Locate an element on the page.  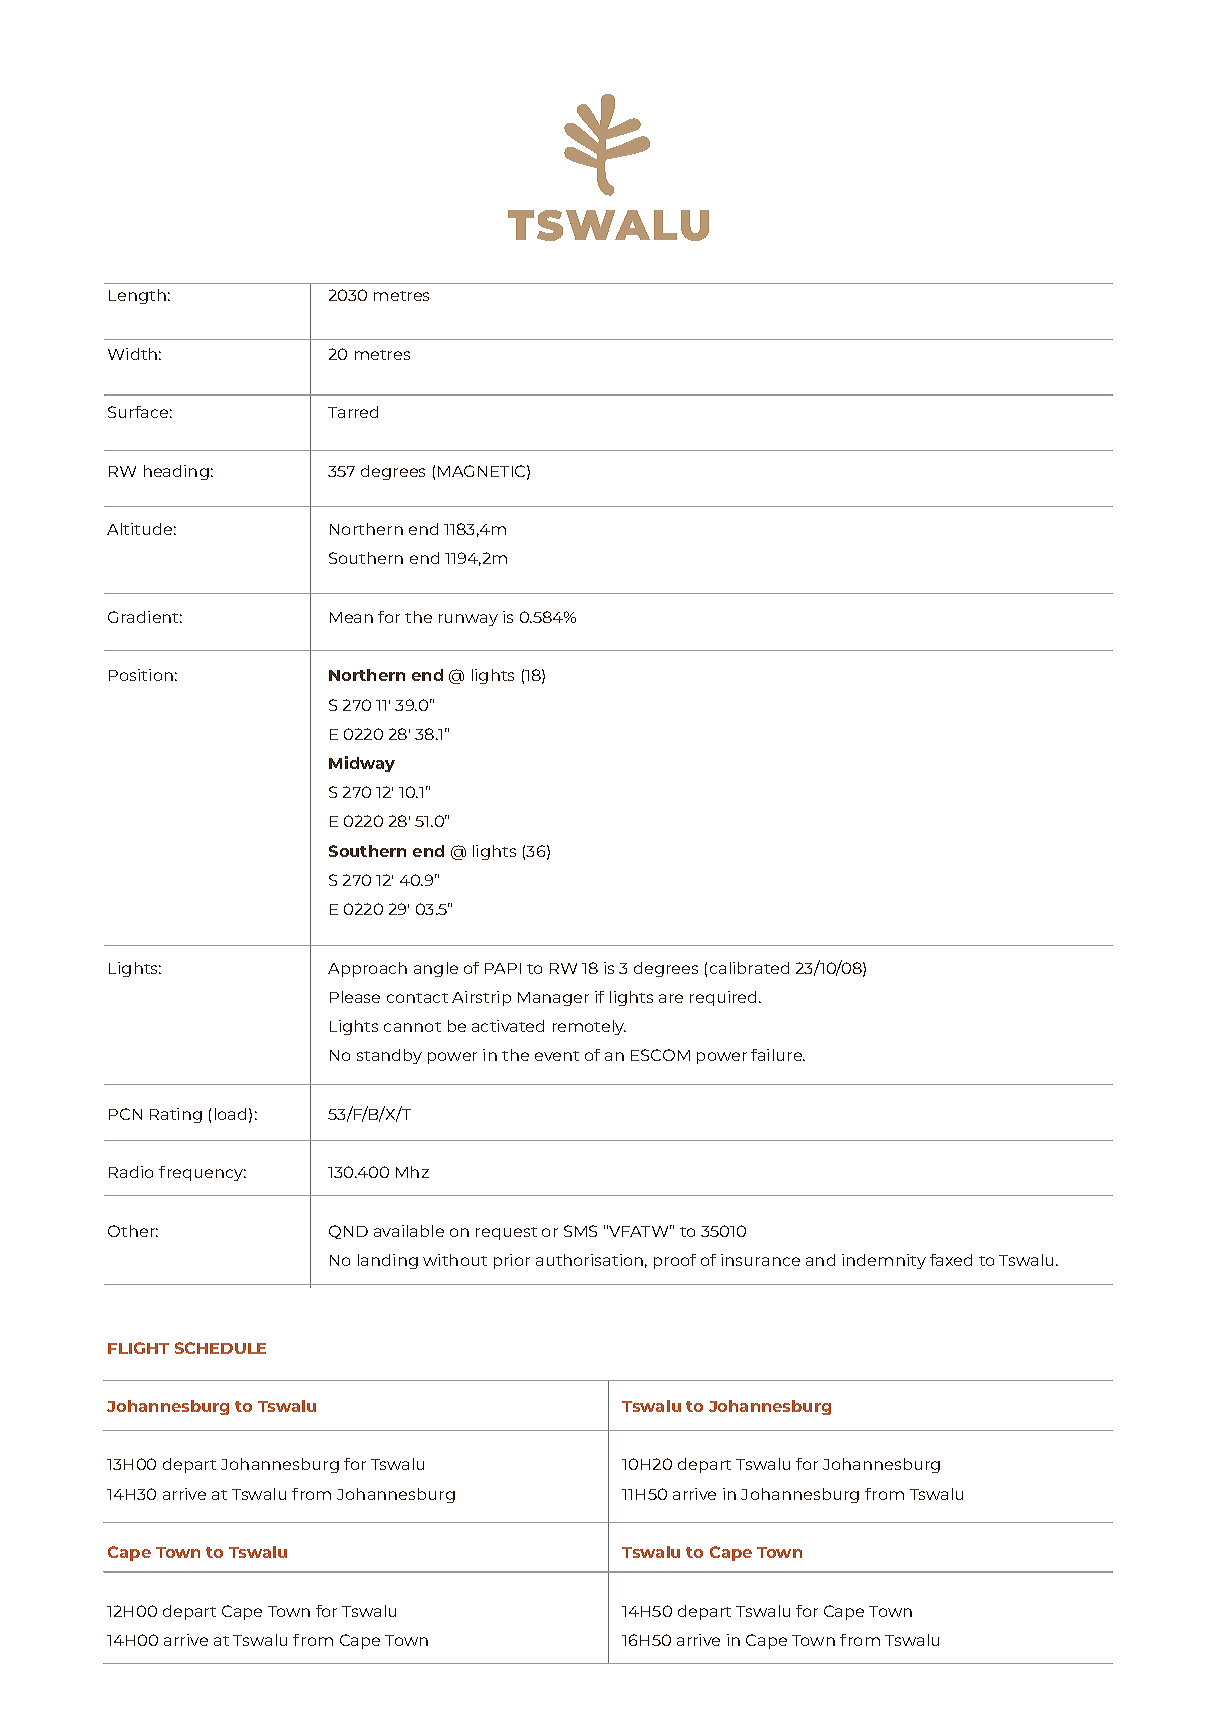
Position is located at coordinates (141, 675).
